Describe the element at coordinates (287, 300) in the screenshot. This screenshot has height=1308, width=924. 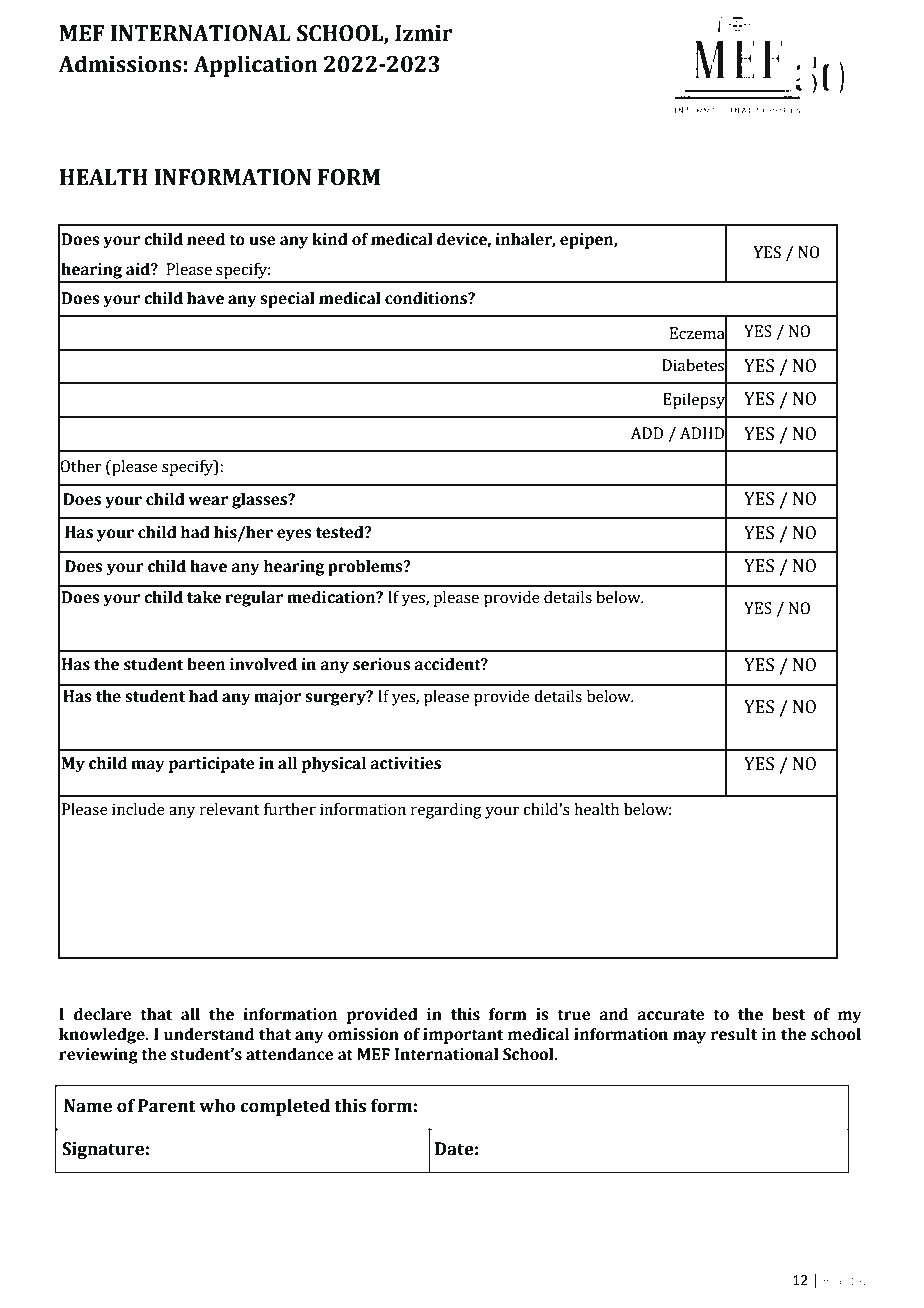
I see `special` at that location.
